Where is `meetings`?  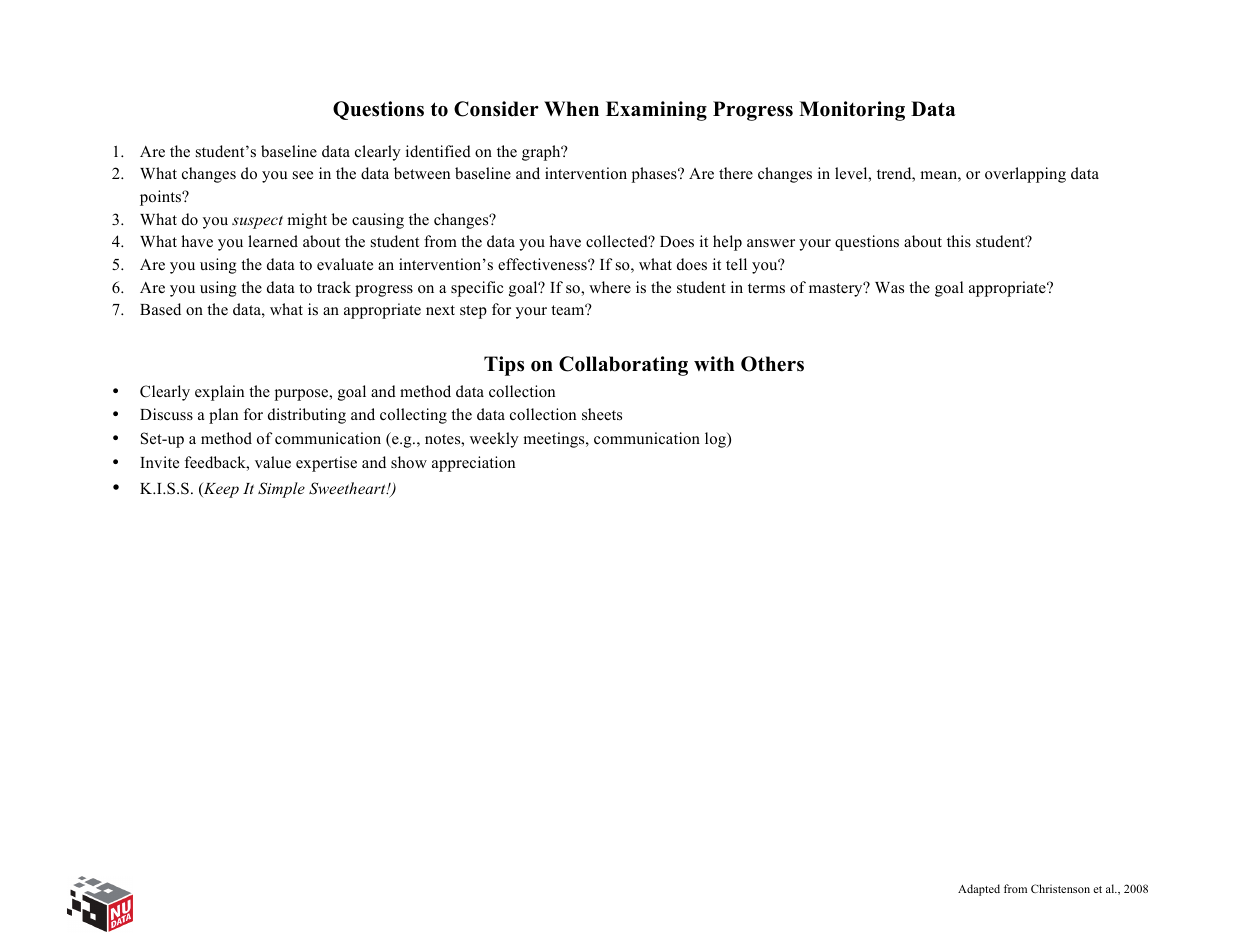
meetings is located at coordinates (555, 440).
